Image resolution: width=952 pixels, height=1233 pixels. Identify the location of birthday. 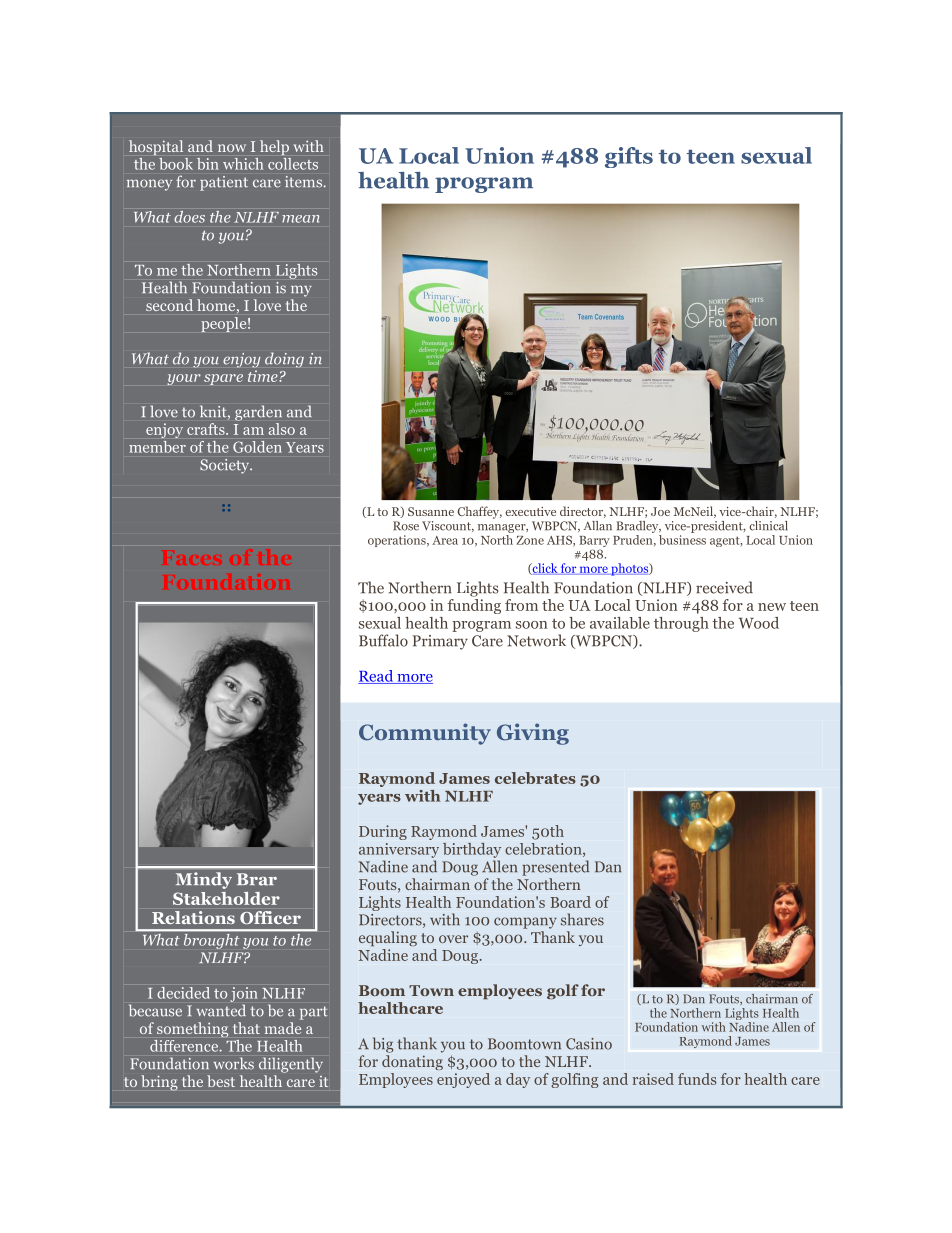
(472, 850).
